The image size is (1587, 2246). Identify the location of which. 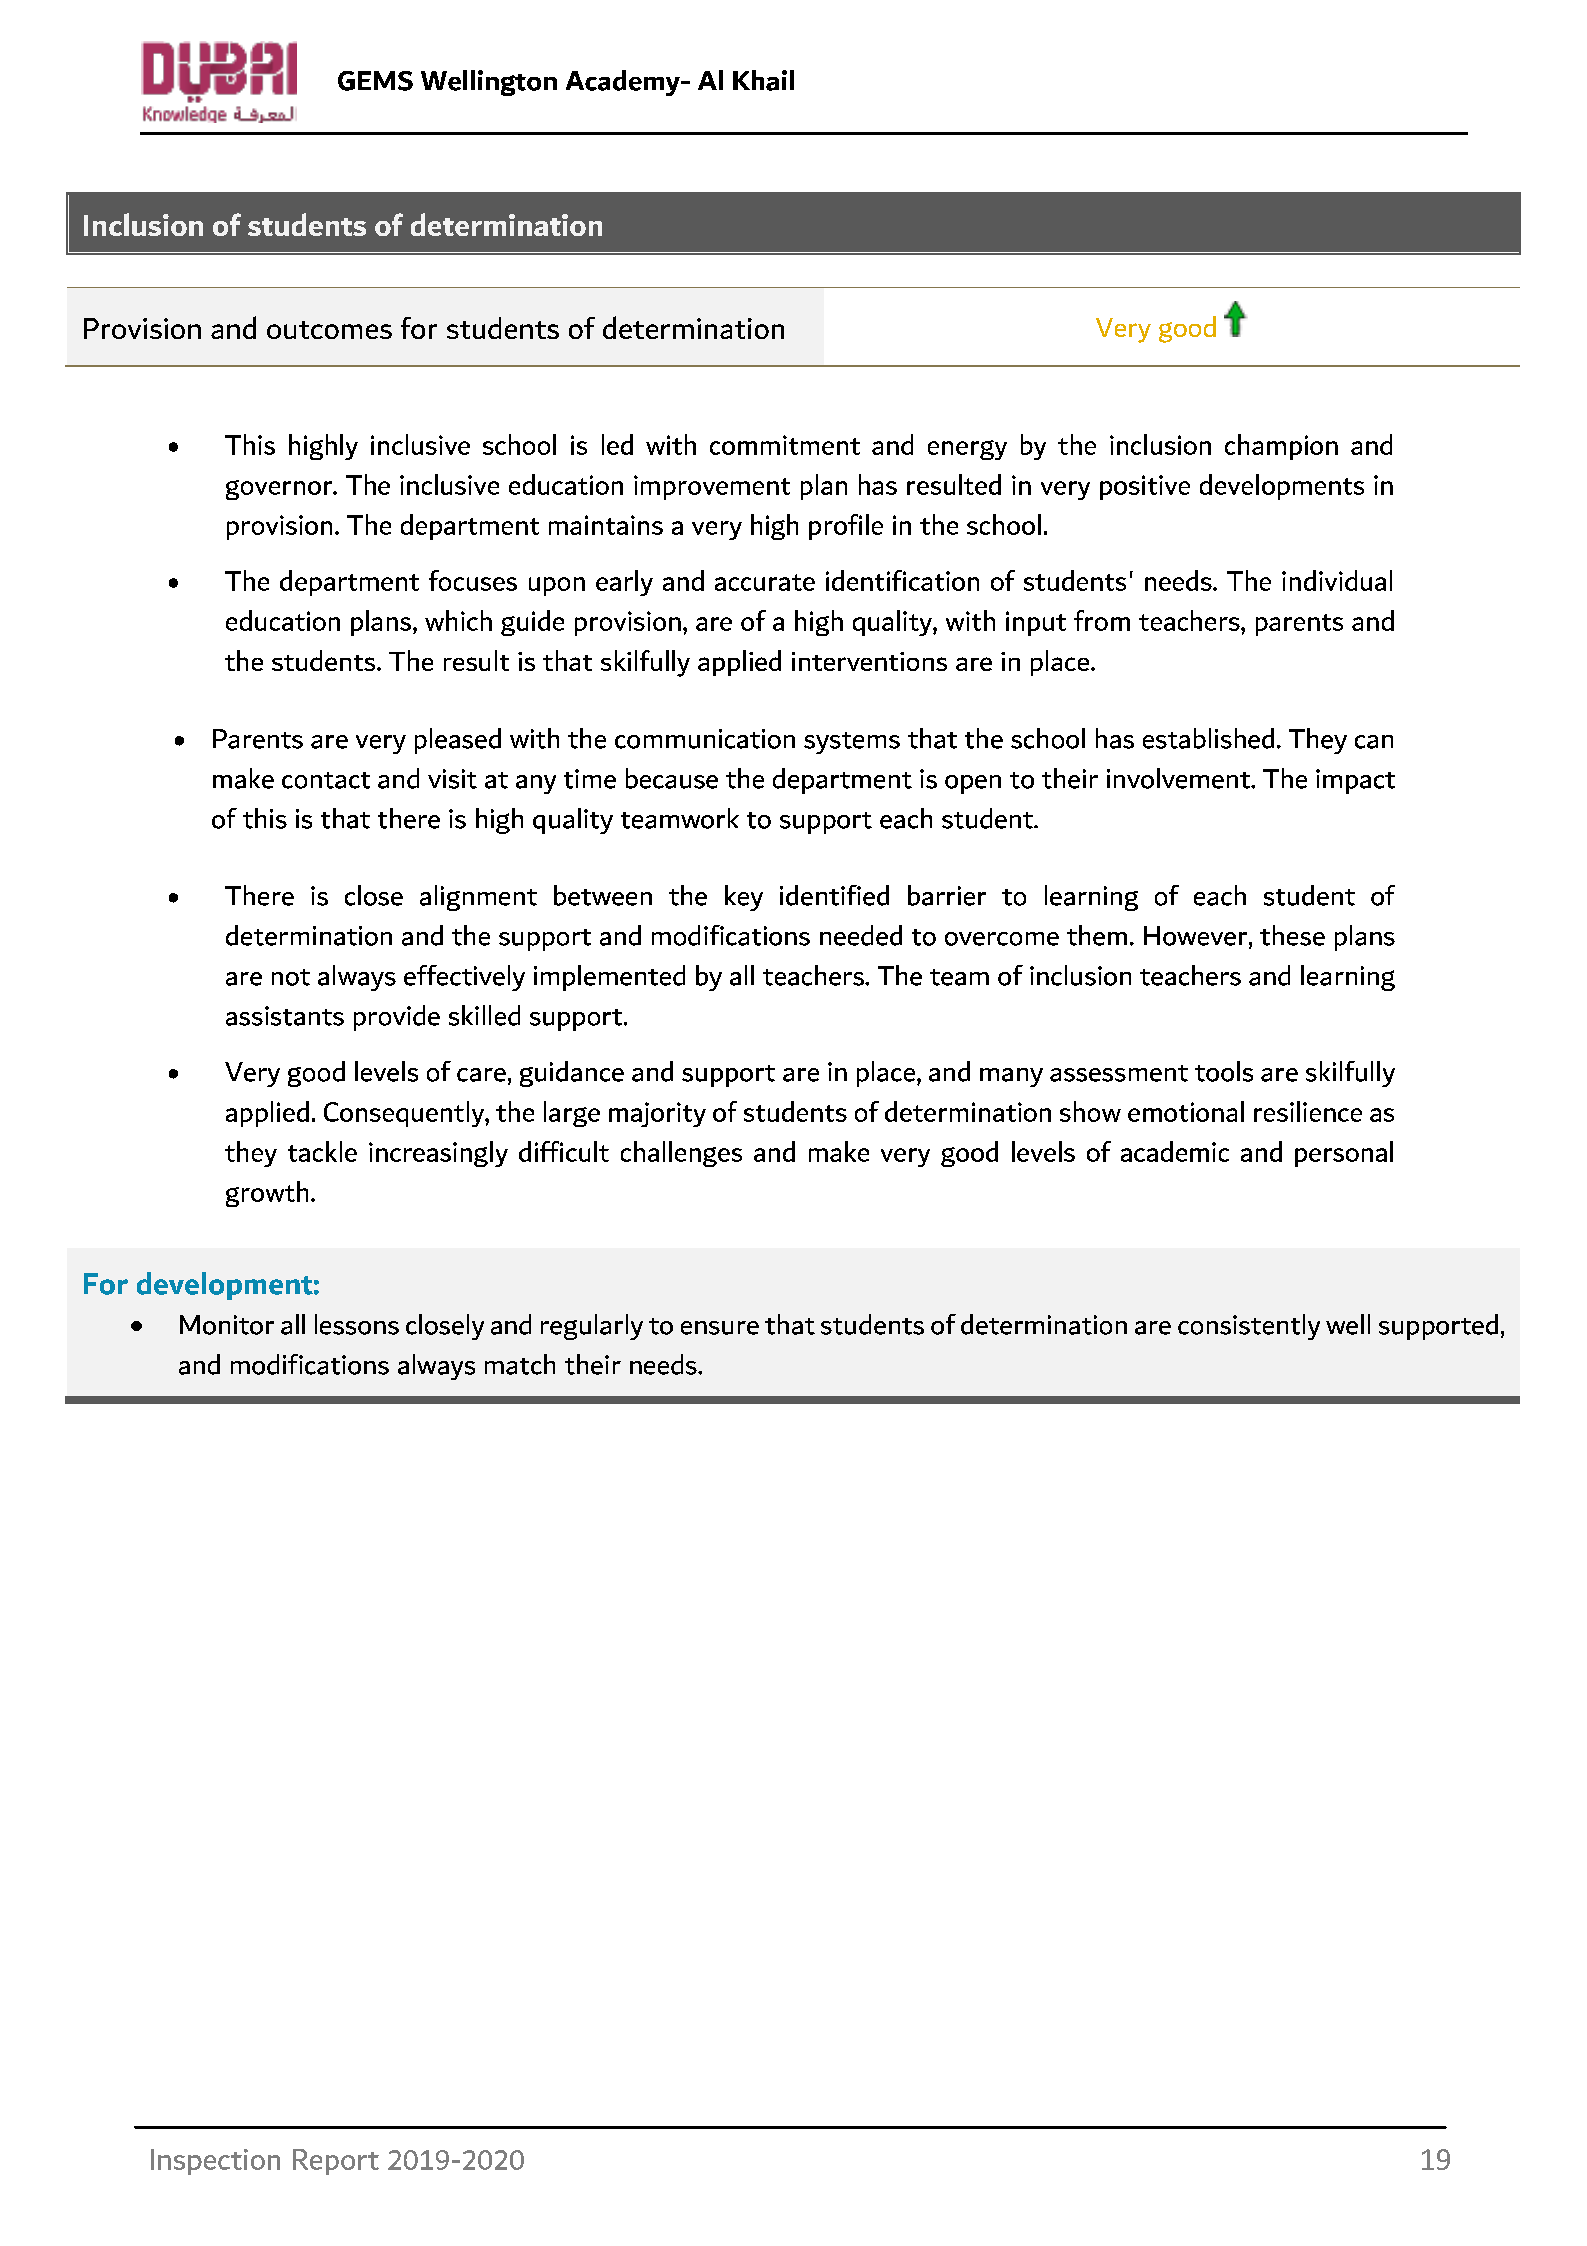
(458, 620).
